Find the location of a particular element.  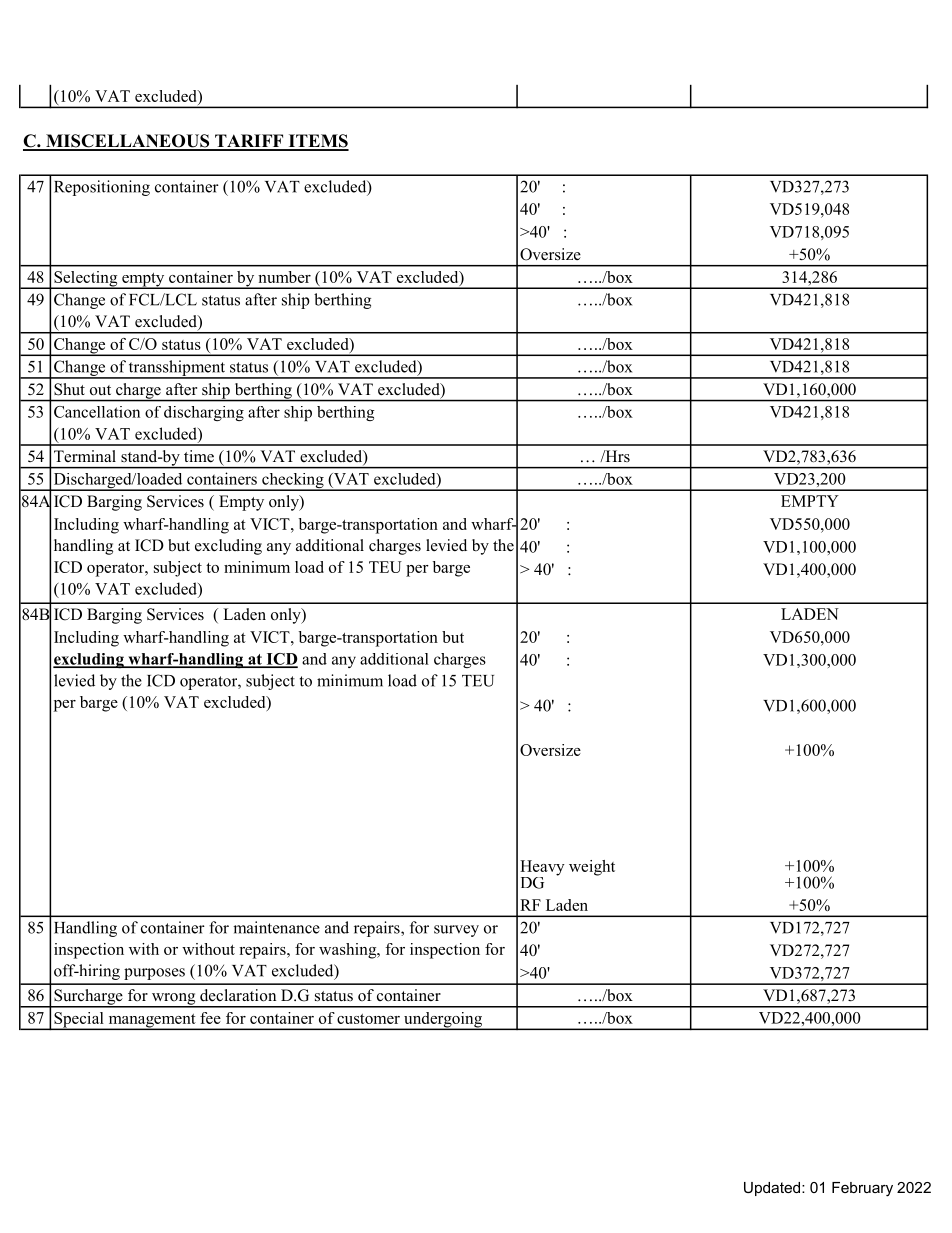

management is located at coordinates (152, 1022).
